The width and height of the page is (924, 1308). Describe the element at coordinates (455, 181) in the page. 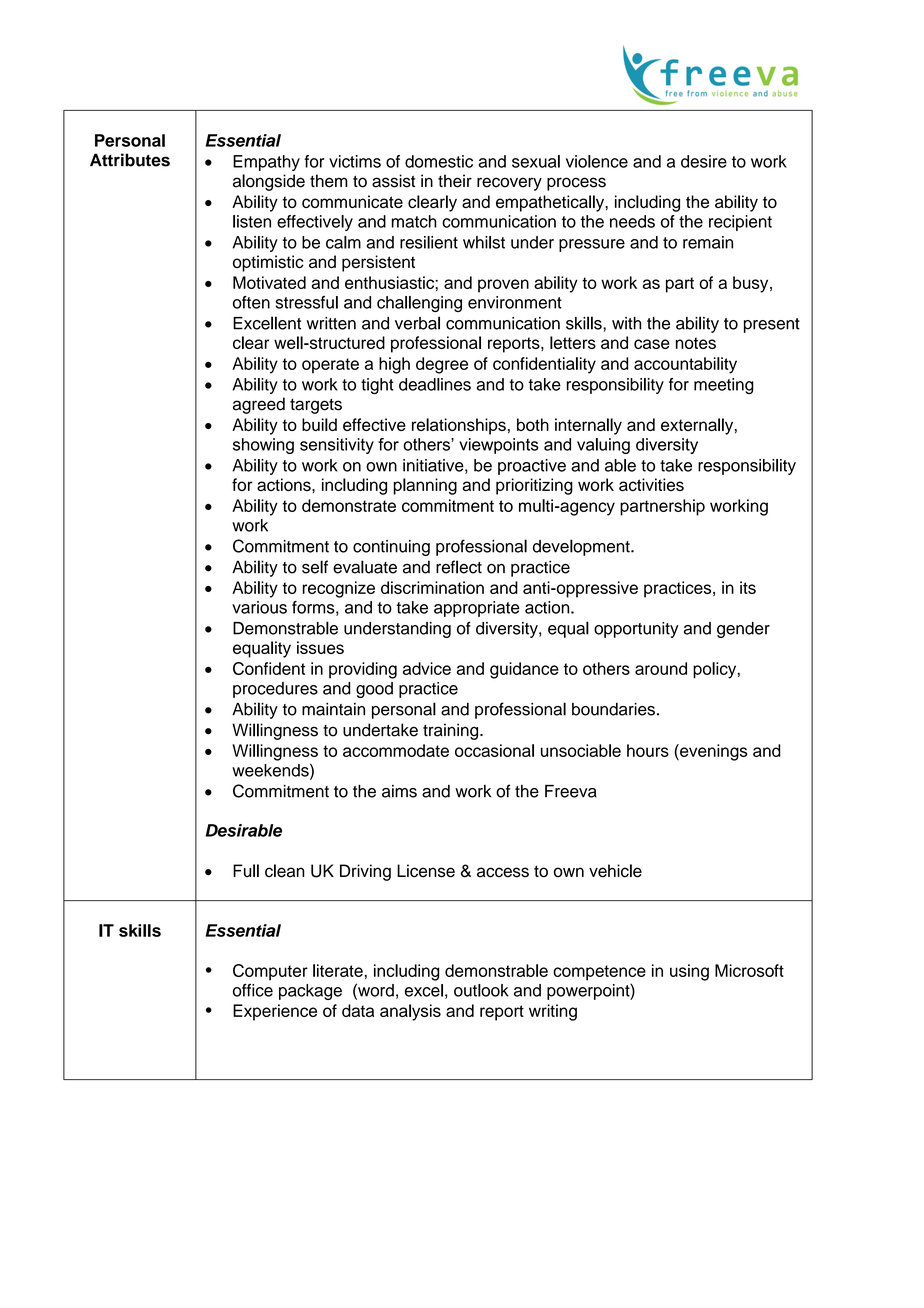

I see `their` at that location.
